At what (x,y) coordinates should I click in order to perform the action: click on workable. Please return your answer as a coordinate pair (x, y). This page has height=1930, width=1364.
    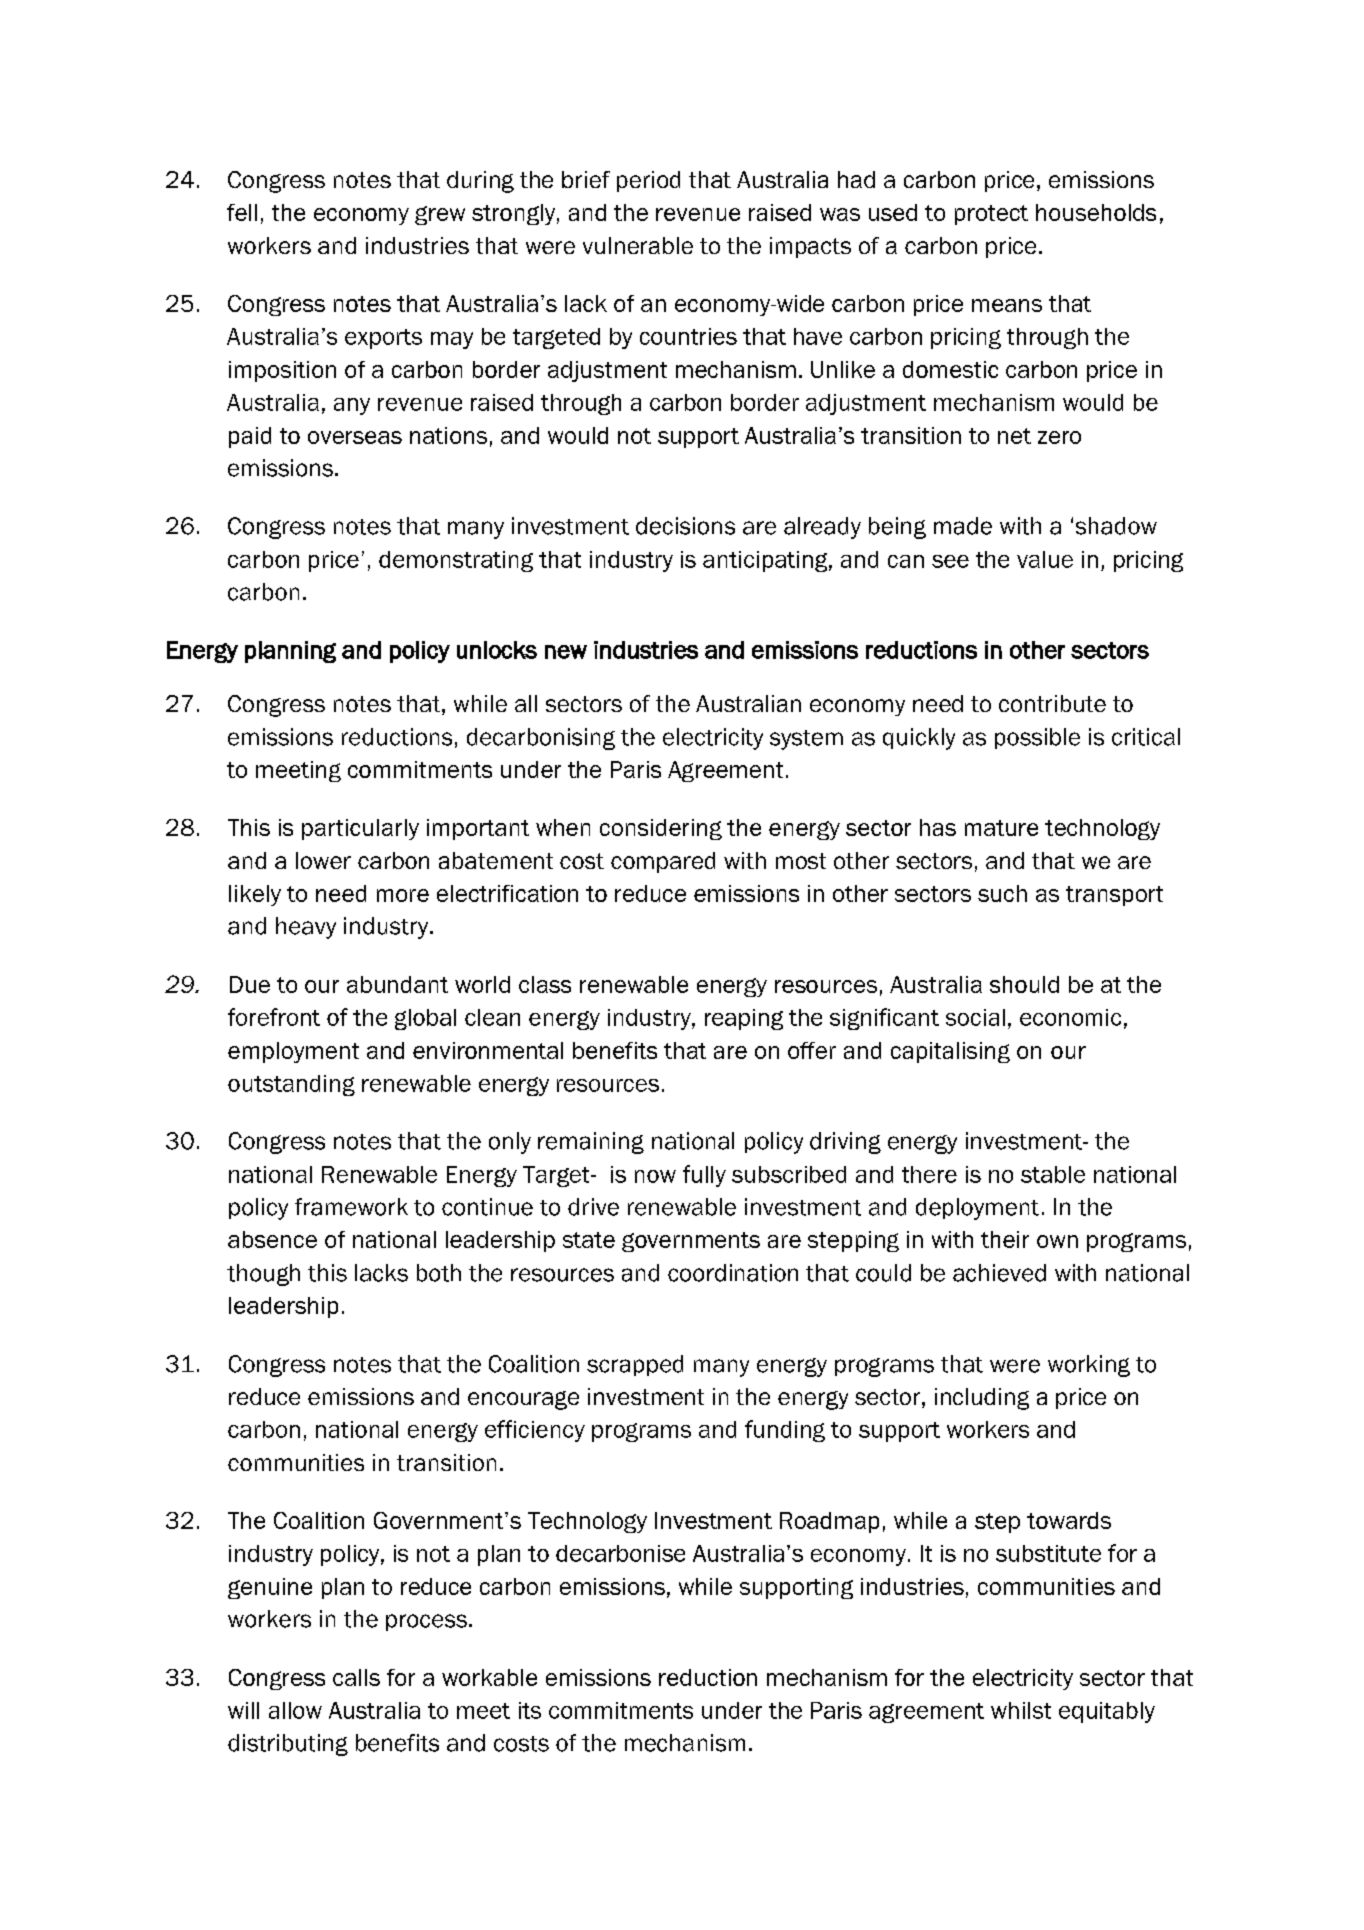
    Looking at the image, I should click on (489, 1677).
